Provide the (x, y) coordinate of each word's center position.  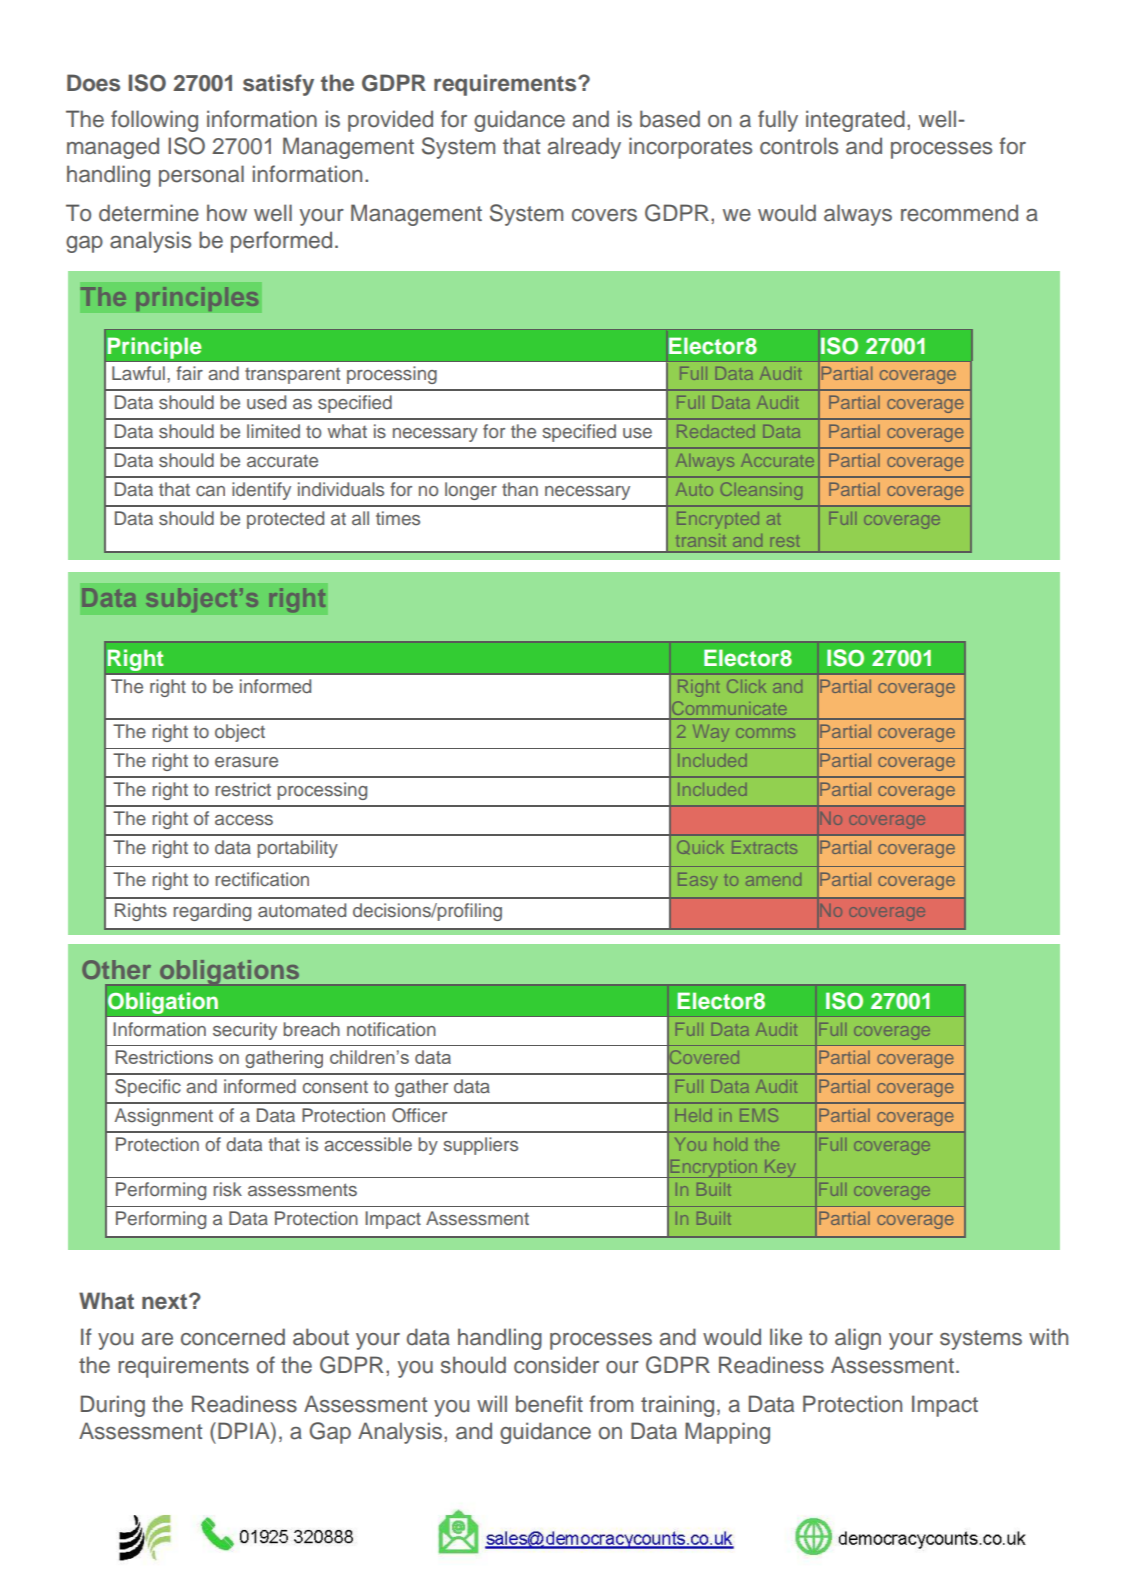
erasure (246, 762)
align (858, 1339)
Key (780, 1169)
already (584, 148)
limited (273, 431)
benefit (549, 1404)
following (154, 121)
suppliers (480, 1146)
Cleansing (761, 491)
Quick (700, 847)
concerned (233, 1337)
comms (765, 733)
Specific (148, 1088)
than (520, 489)
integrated (855, 121)
